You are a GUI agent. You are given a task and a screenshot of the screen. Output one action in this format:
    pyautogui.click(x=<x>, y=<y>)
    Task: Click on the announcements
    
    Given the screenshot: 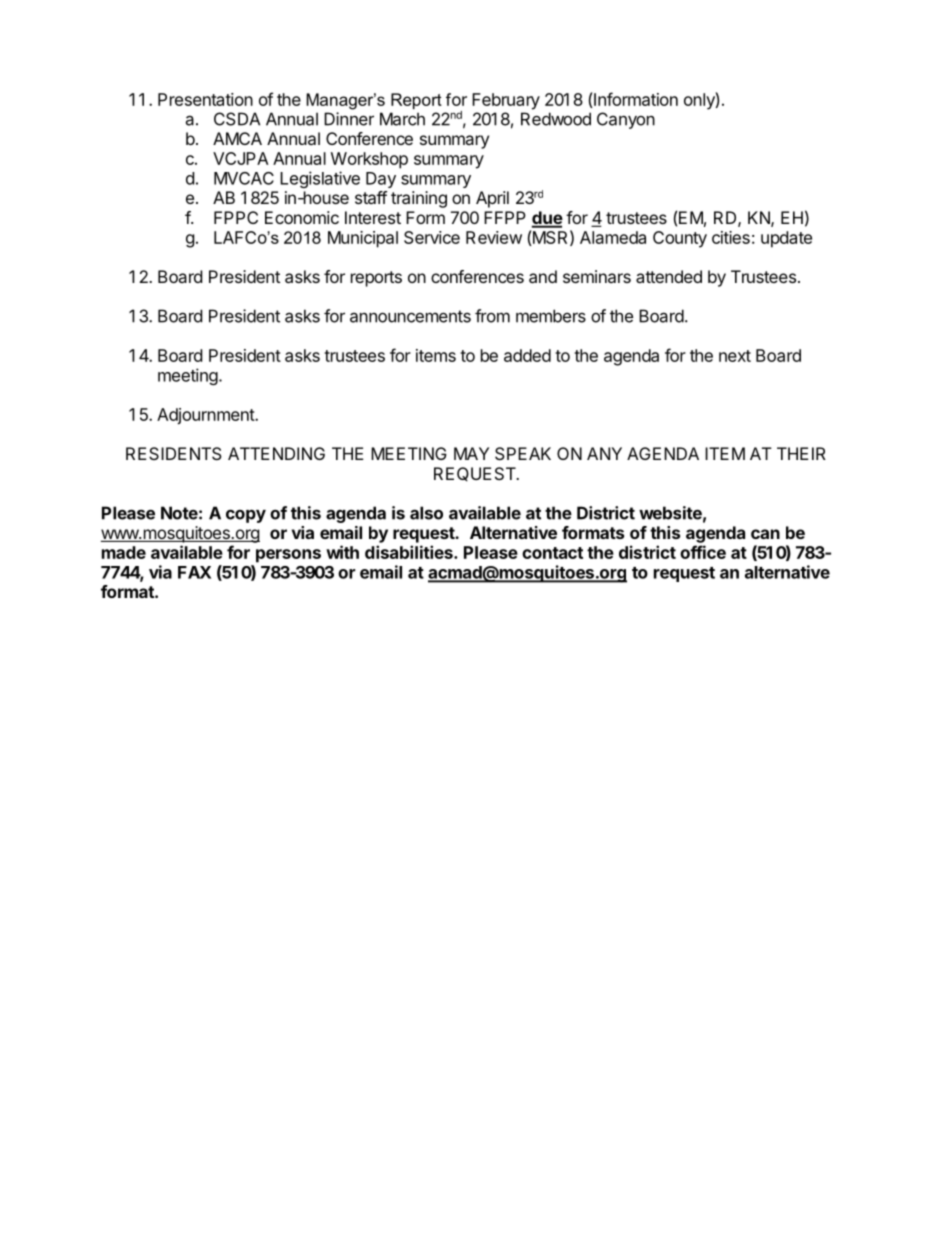 What is the action you would take?
    pyautogui.click(x=410, y=316)
